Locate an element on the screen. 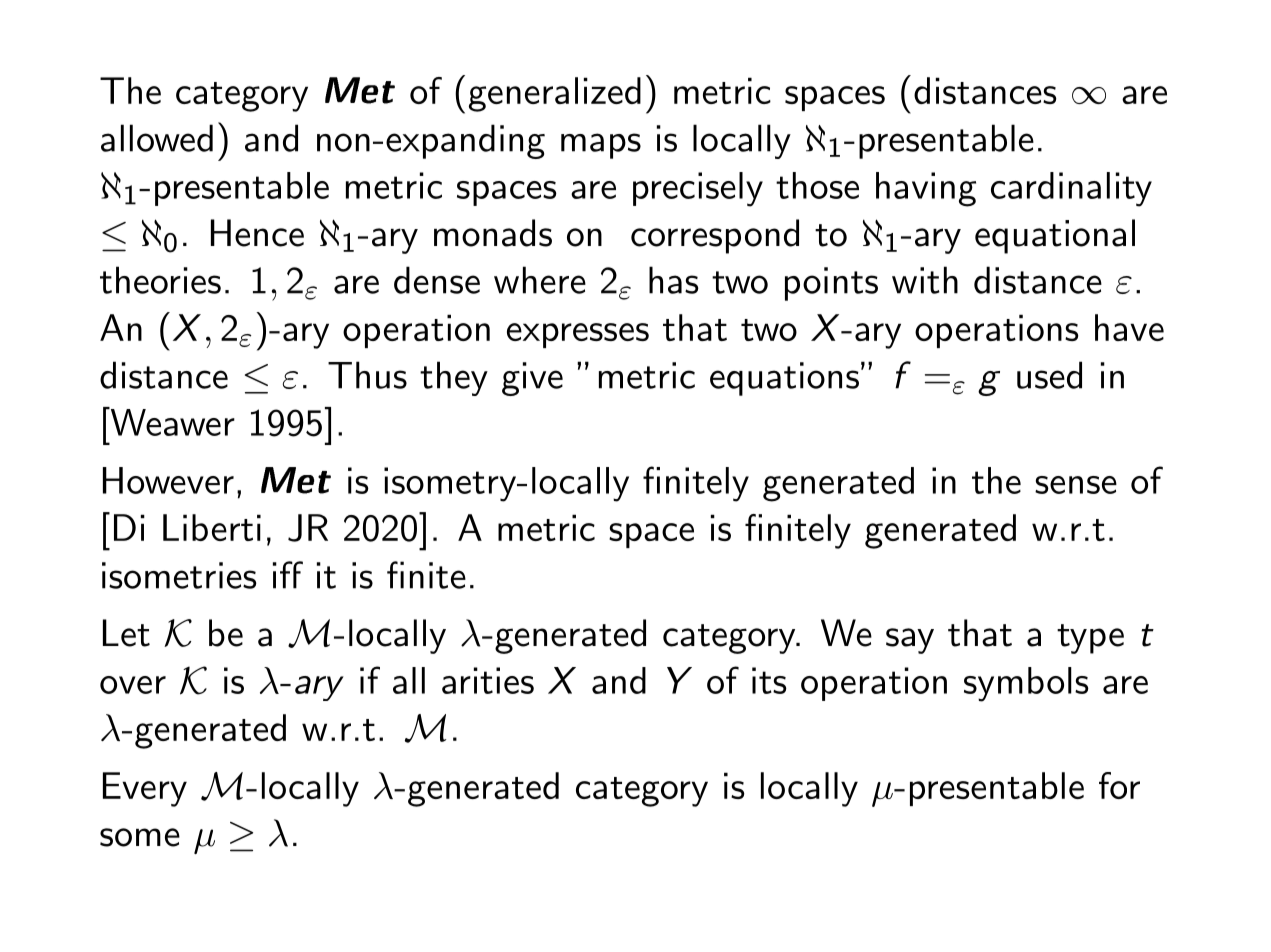 The width and height of the screenshot is (1271, 952). with is located at coordinates (925, 280).
